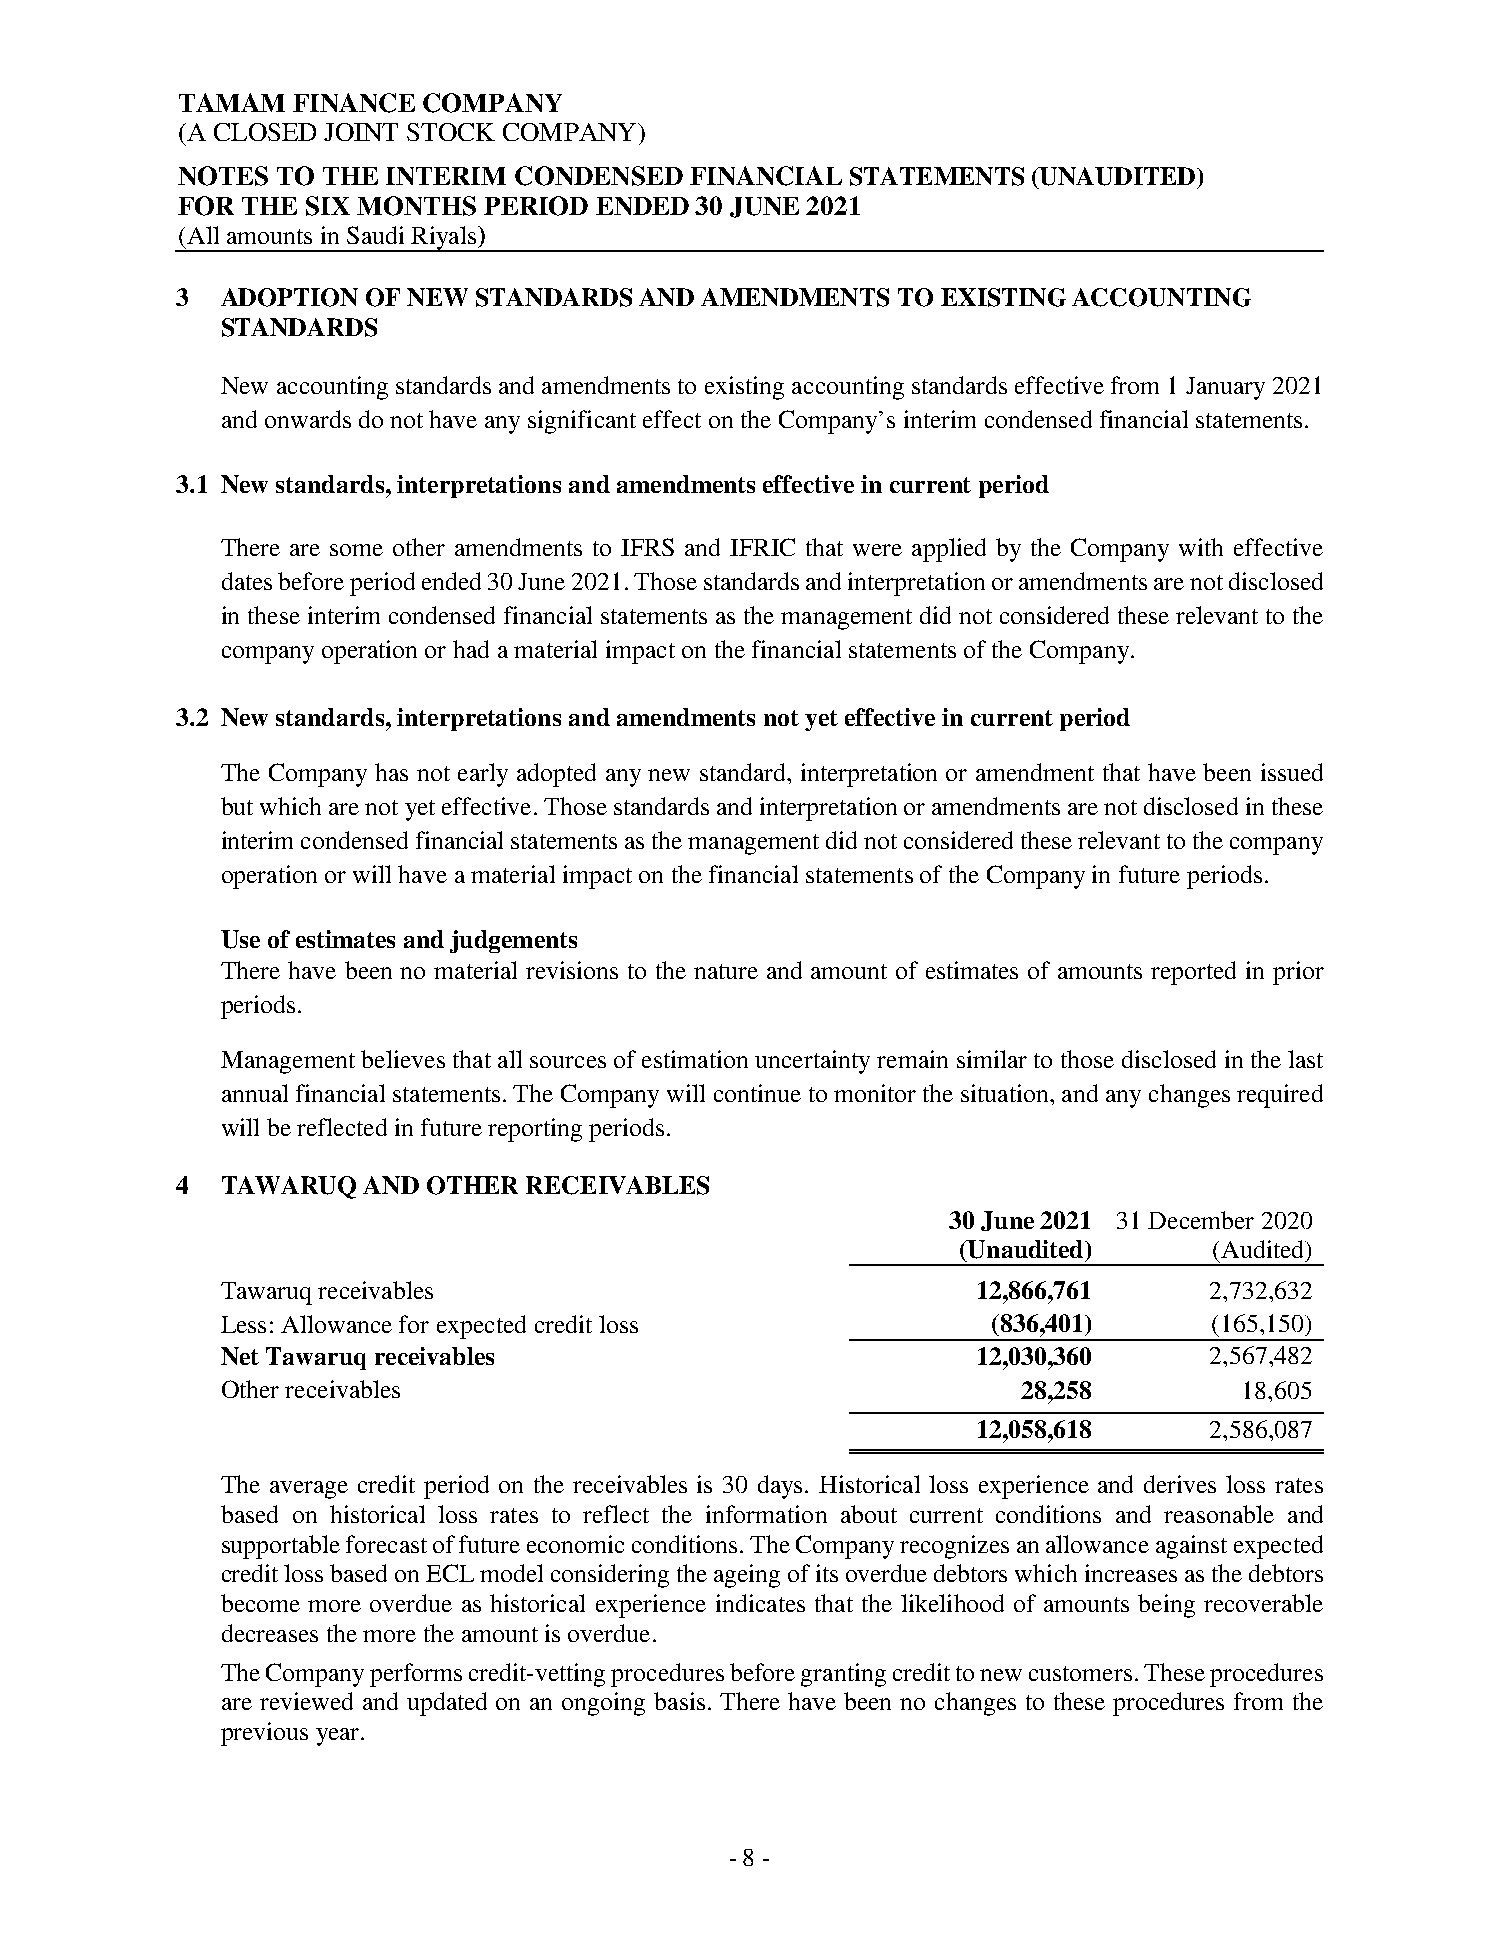 The image size is (1500, 1941). What do you see at coordinates (1225, 388) in the image?
I see `January` at bounding box center [1225, 388].
